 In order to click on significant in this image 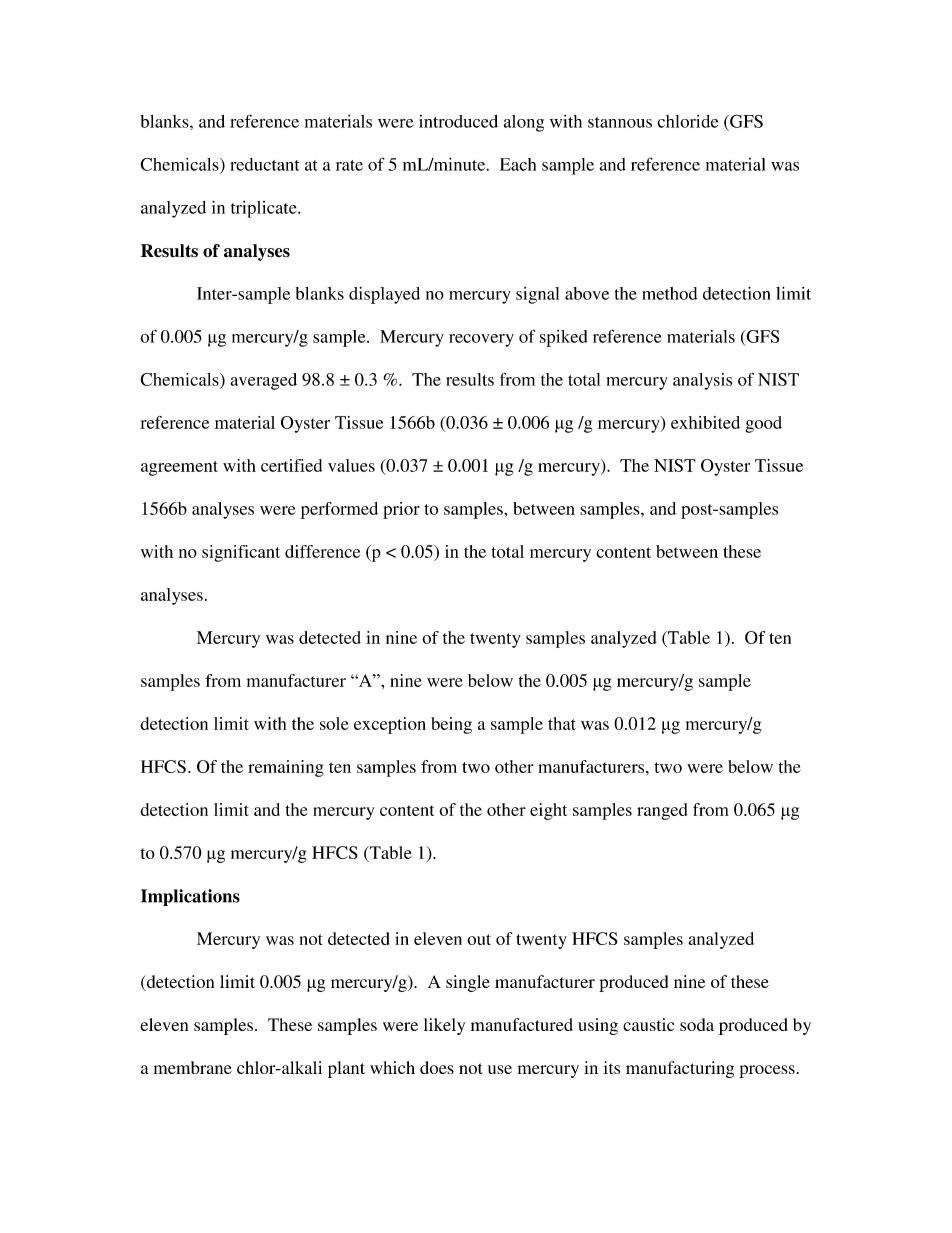, I will do `click(241, 553)`.
